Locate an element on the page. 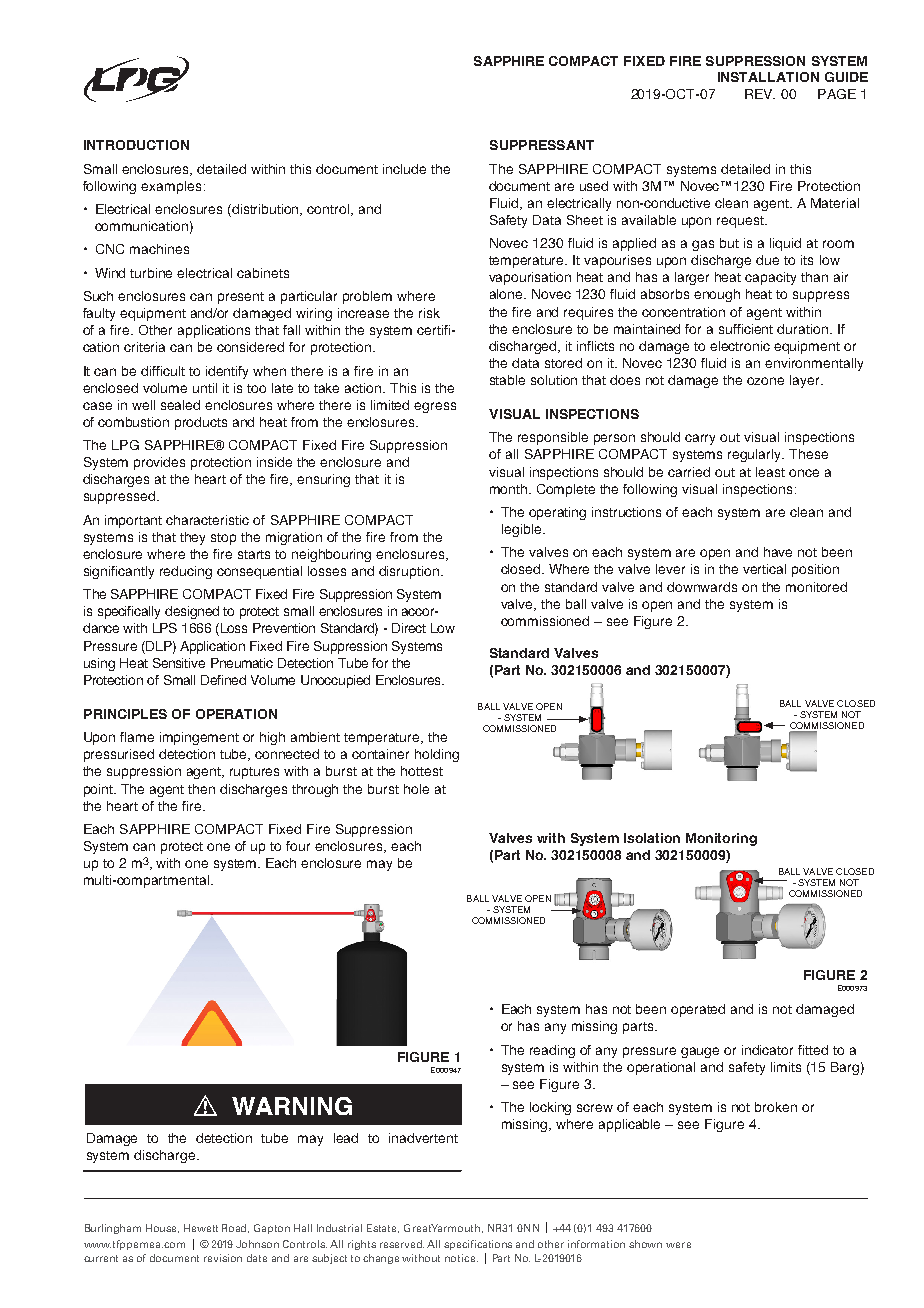 The height and width of the page is (1308, 924). difficult is located at coordinates (163, 371).
